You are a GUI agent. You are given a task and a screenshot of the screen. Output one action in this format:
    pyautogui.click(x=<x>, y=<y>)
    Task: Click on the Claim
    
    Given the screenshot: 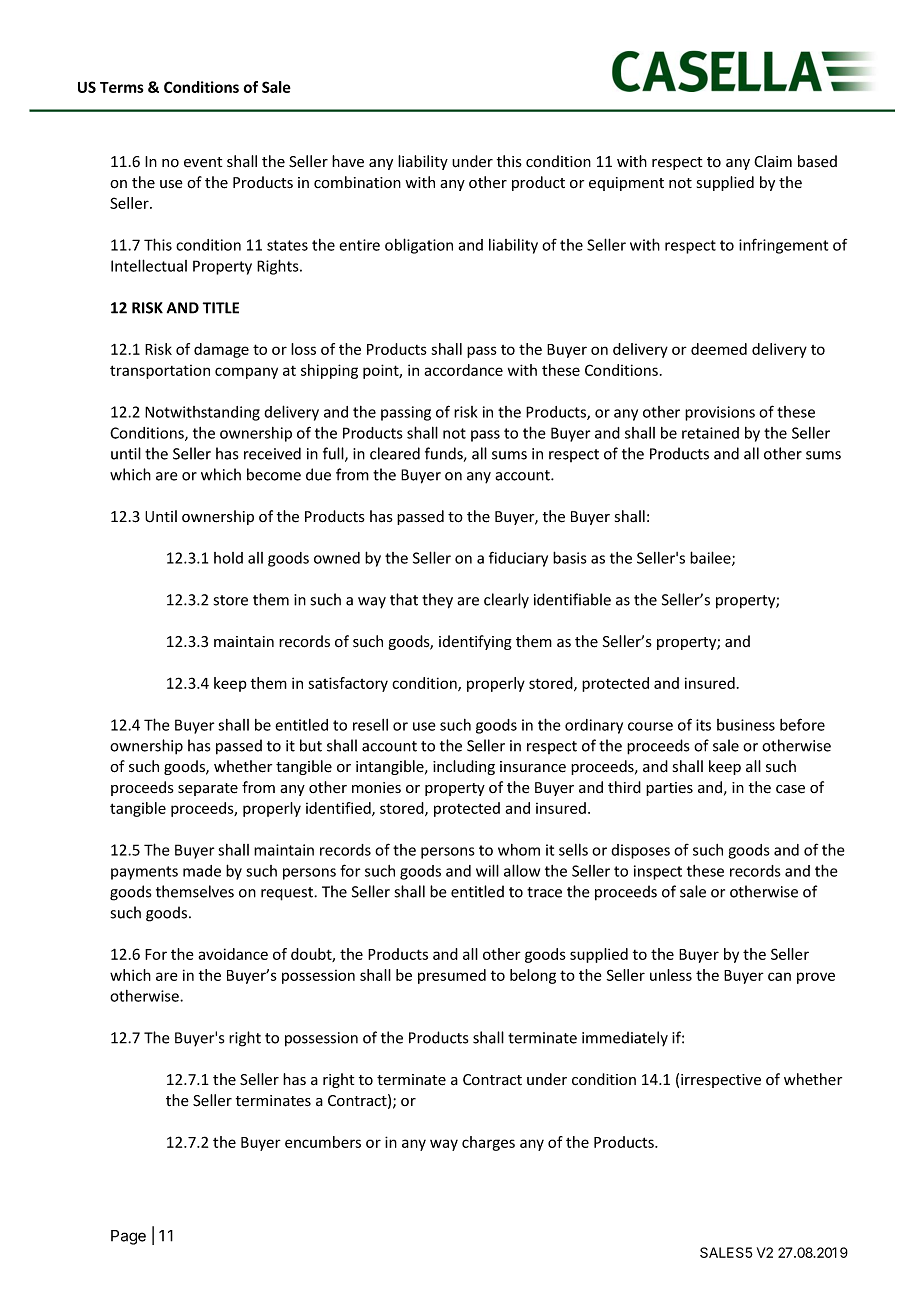 What is the action you would take?
    pyautogui.click(x=773, y=161)
